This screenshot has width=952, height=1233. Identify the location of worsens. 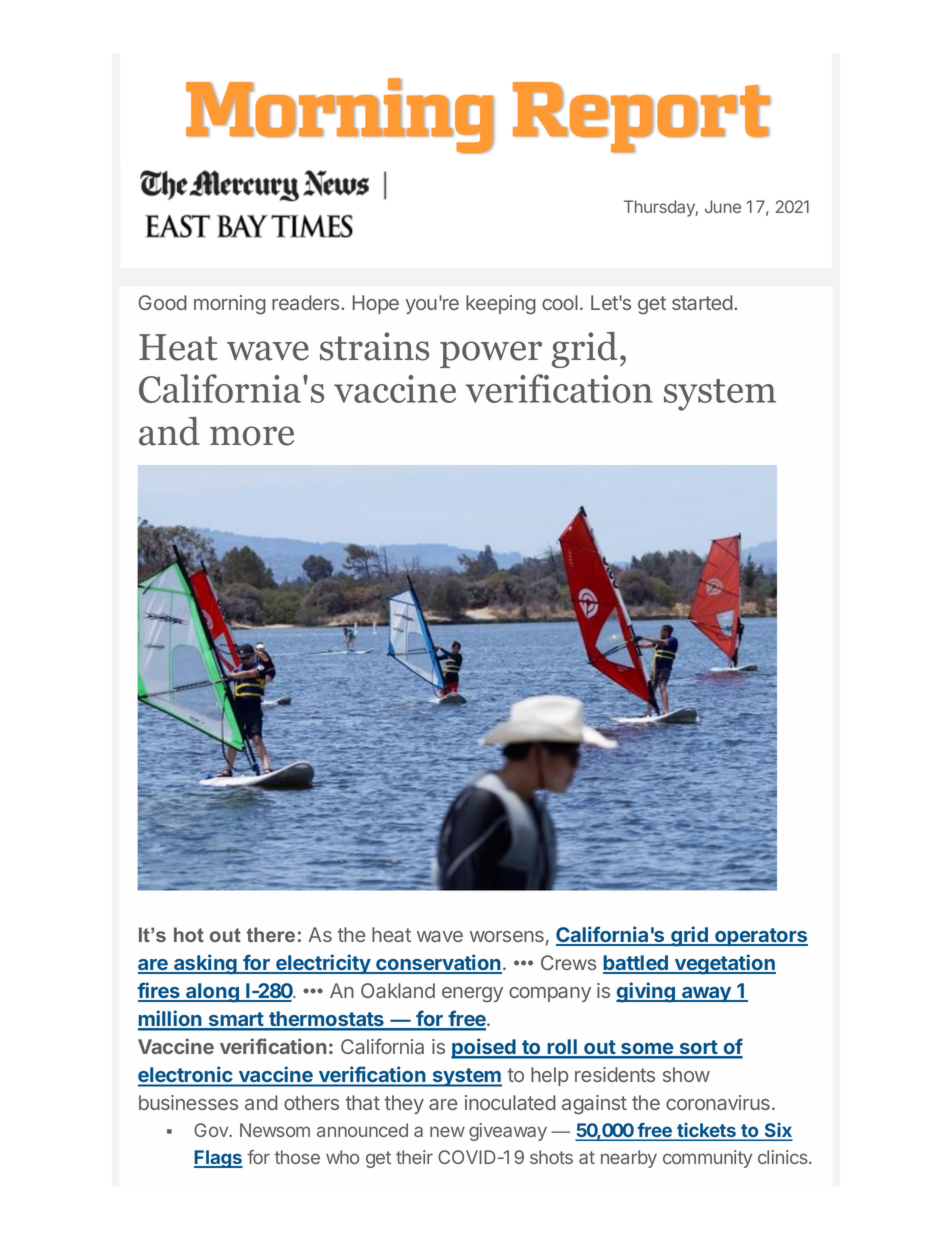
(507, 936).
